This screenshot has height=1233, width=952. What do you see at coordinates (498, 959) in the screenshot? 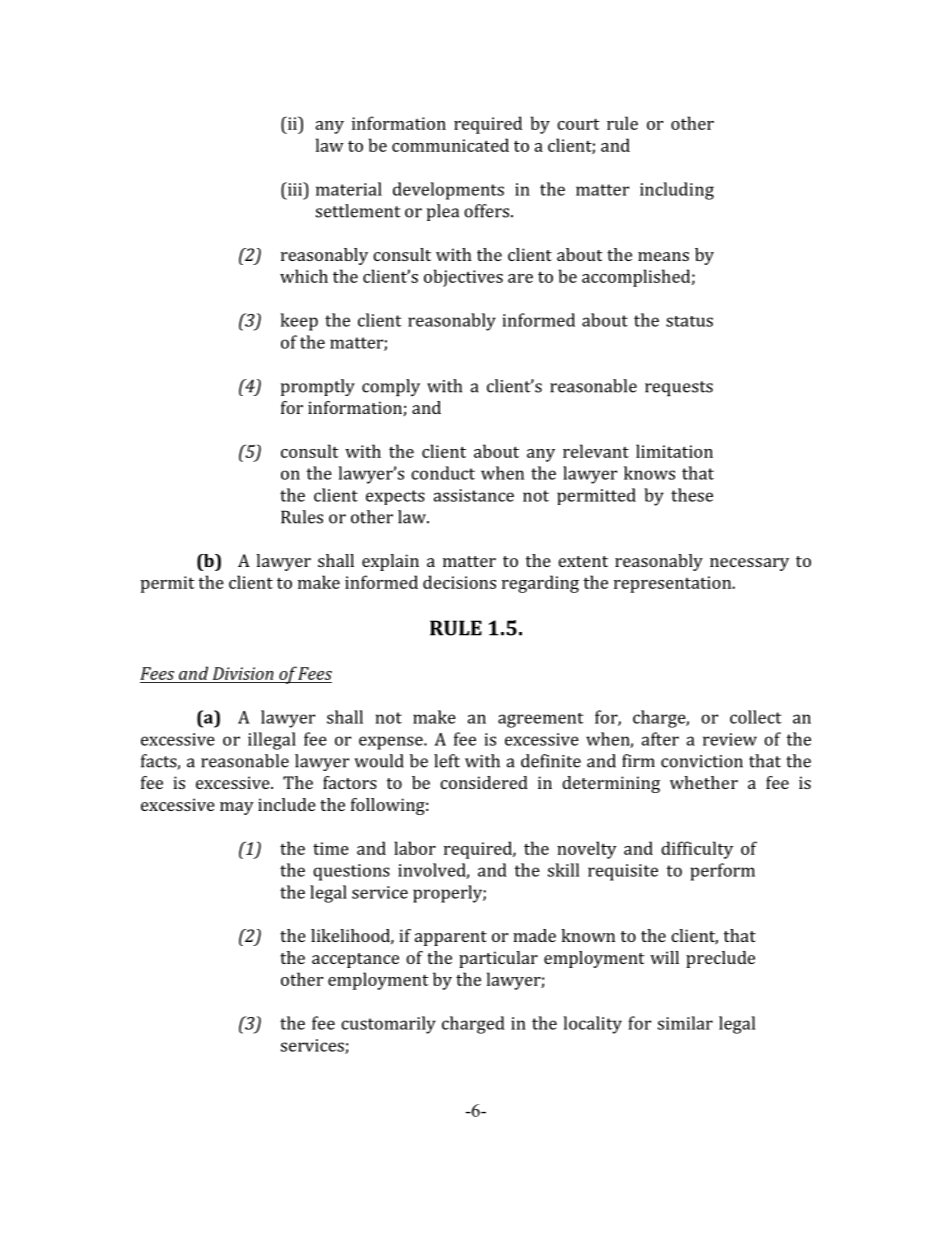
I see `particular` at bounding box center [498, 959].
